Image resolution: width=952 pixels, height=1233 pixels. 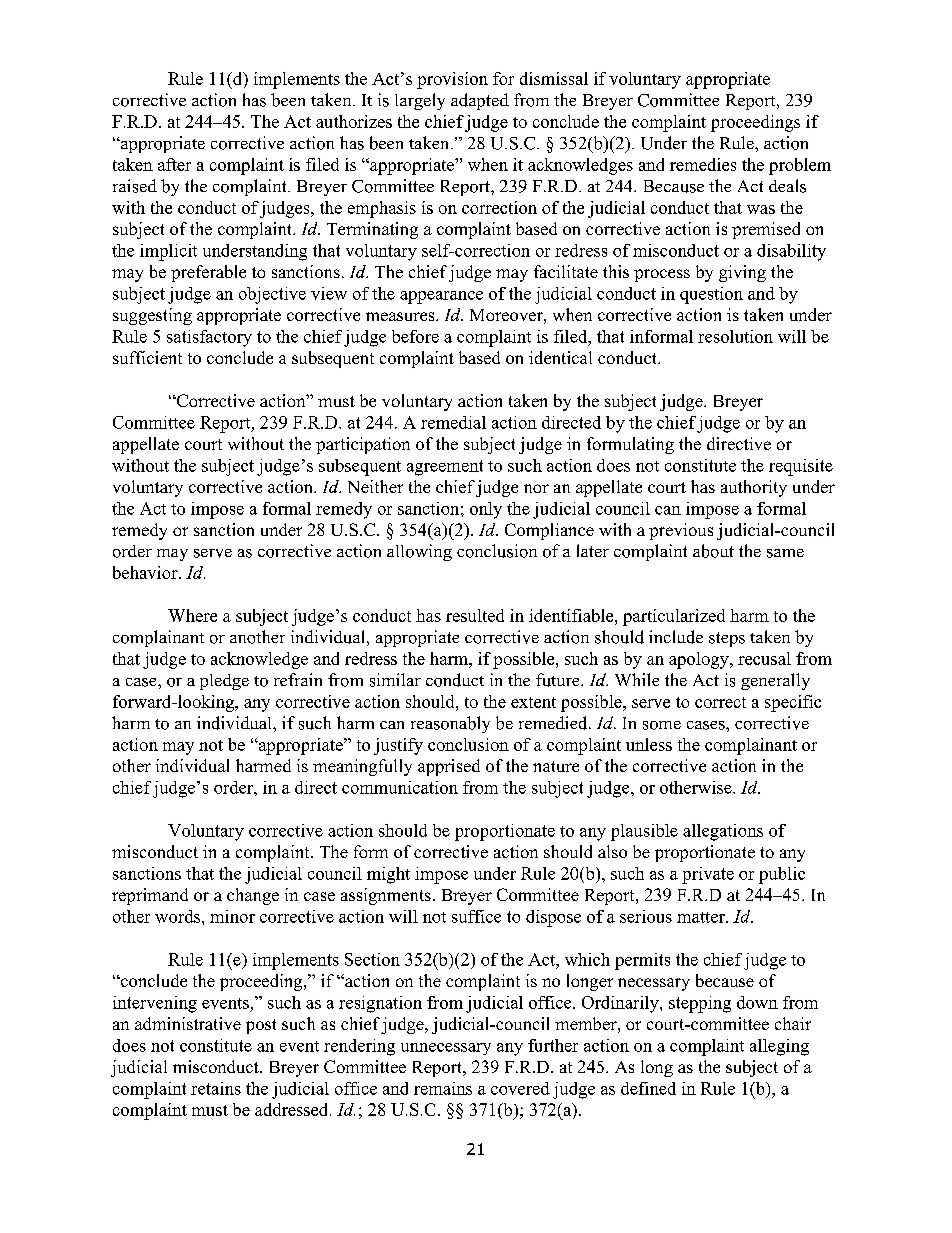 What do you see at coordinates (224, 682) in the screenshot?
I see `pledge` at bounding box center [224, 682].
